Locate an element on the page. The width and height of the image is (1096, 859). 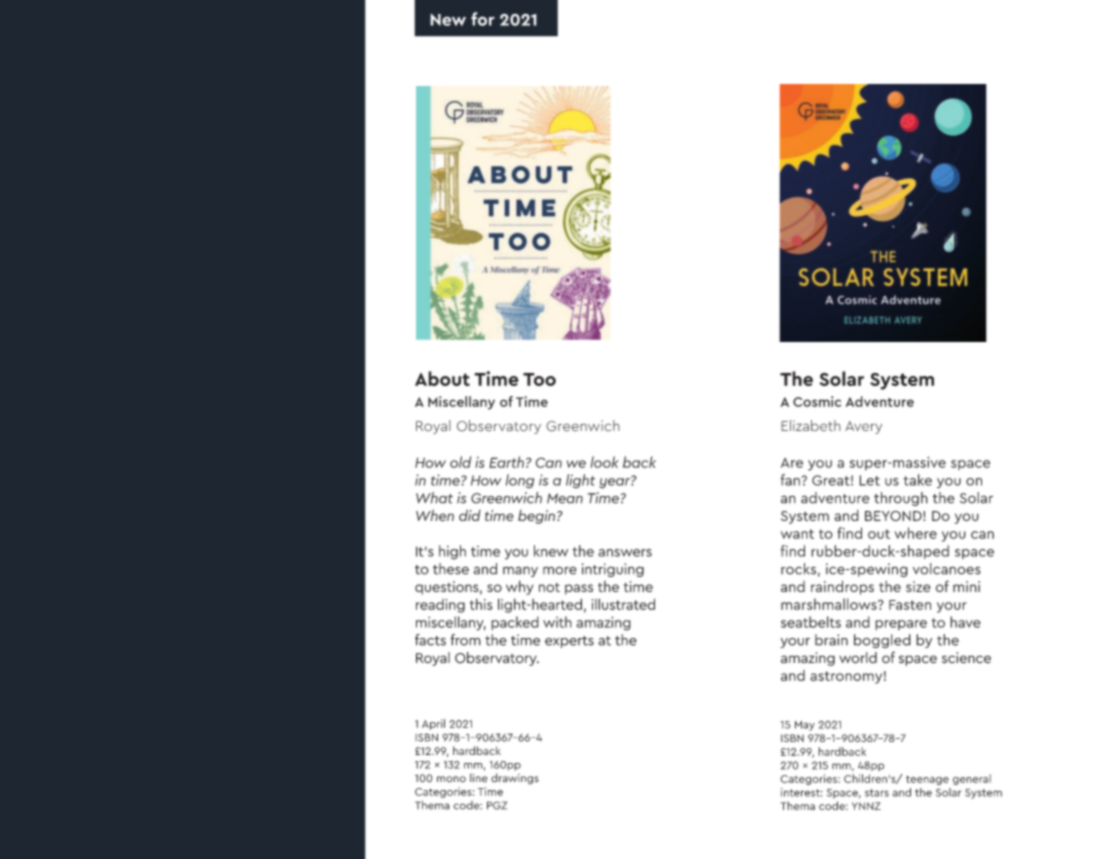
line is located at coordinates (479, 777).
